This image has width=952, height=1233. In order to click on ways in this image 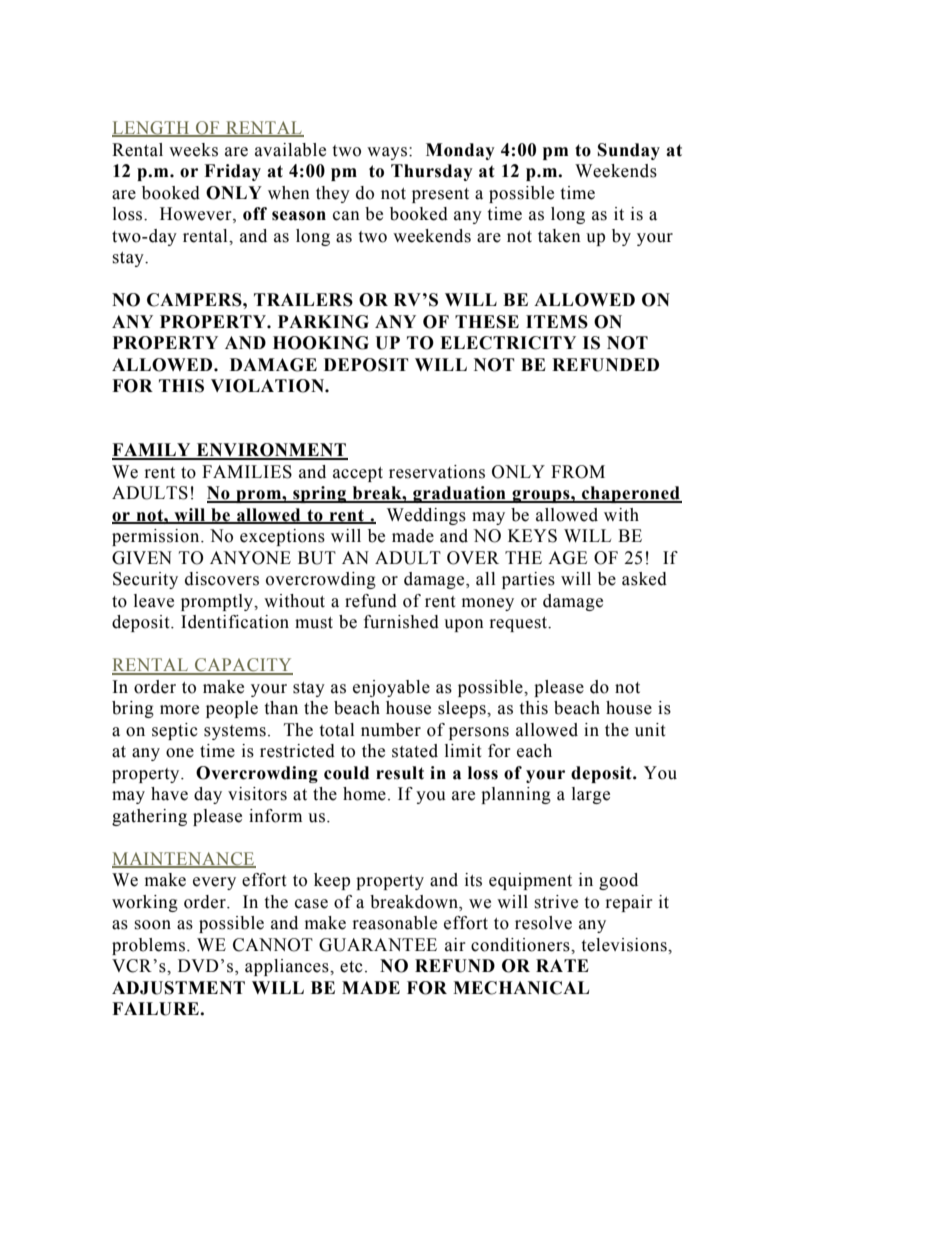, I will do `click(387, 153)`.
